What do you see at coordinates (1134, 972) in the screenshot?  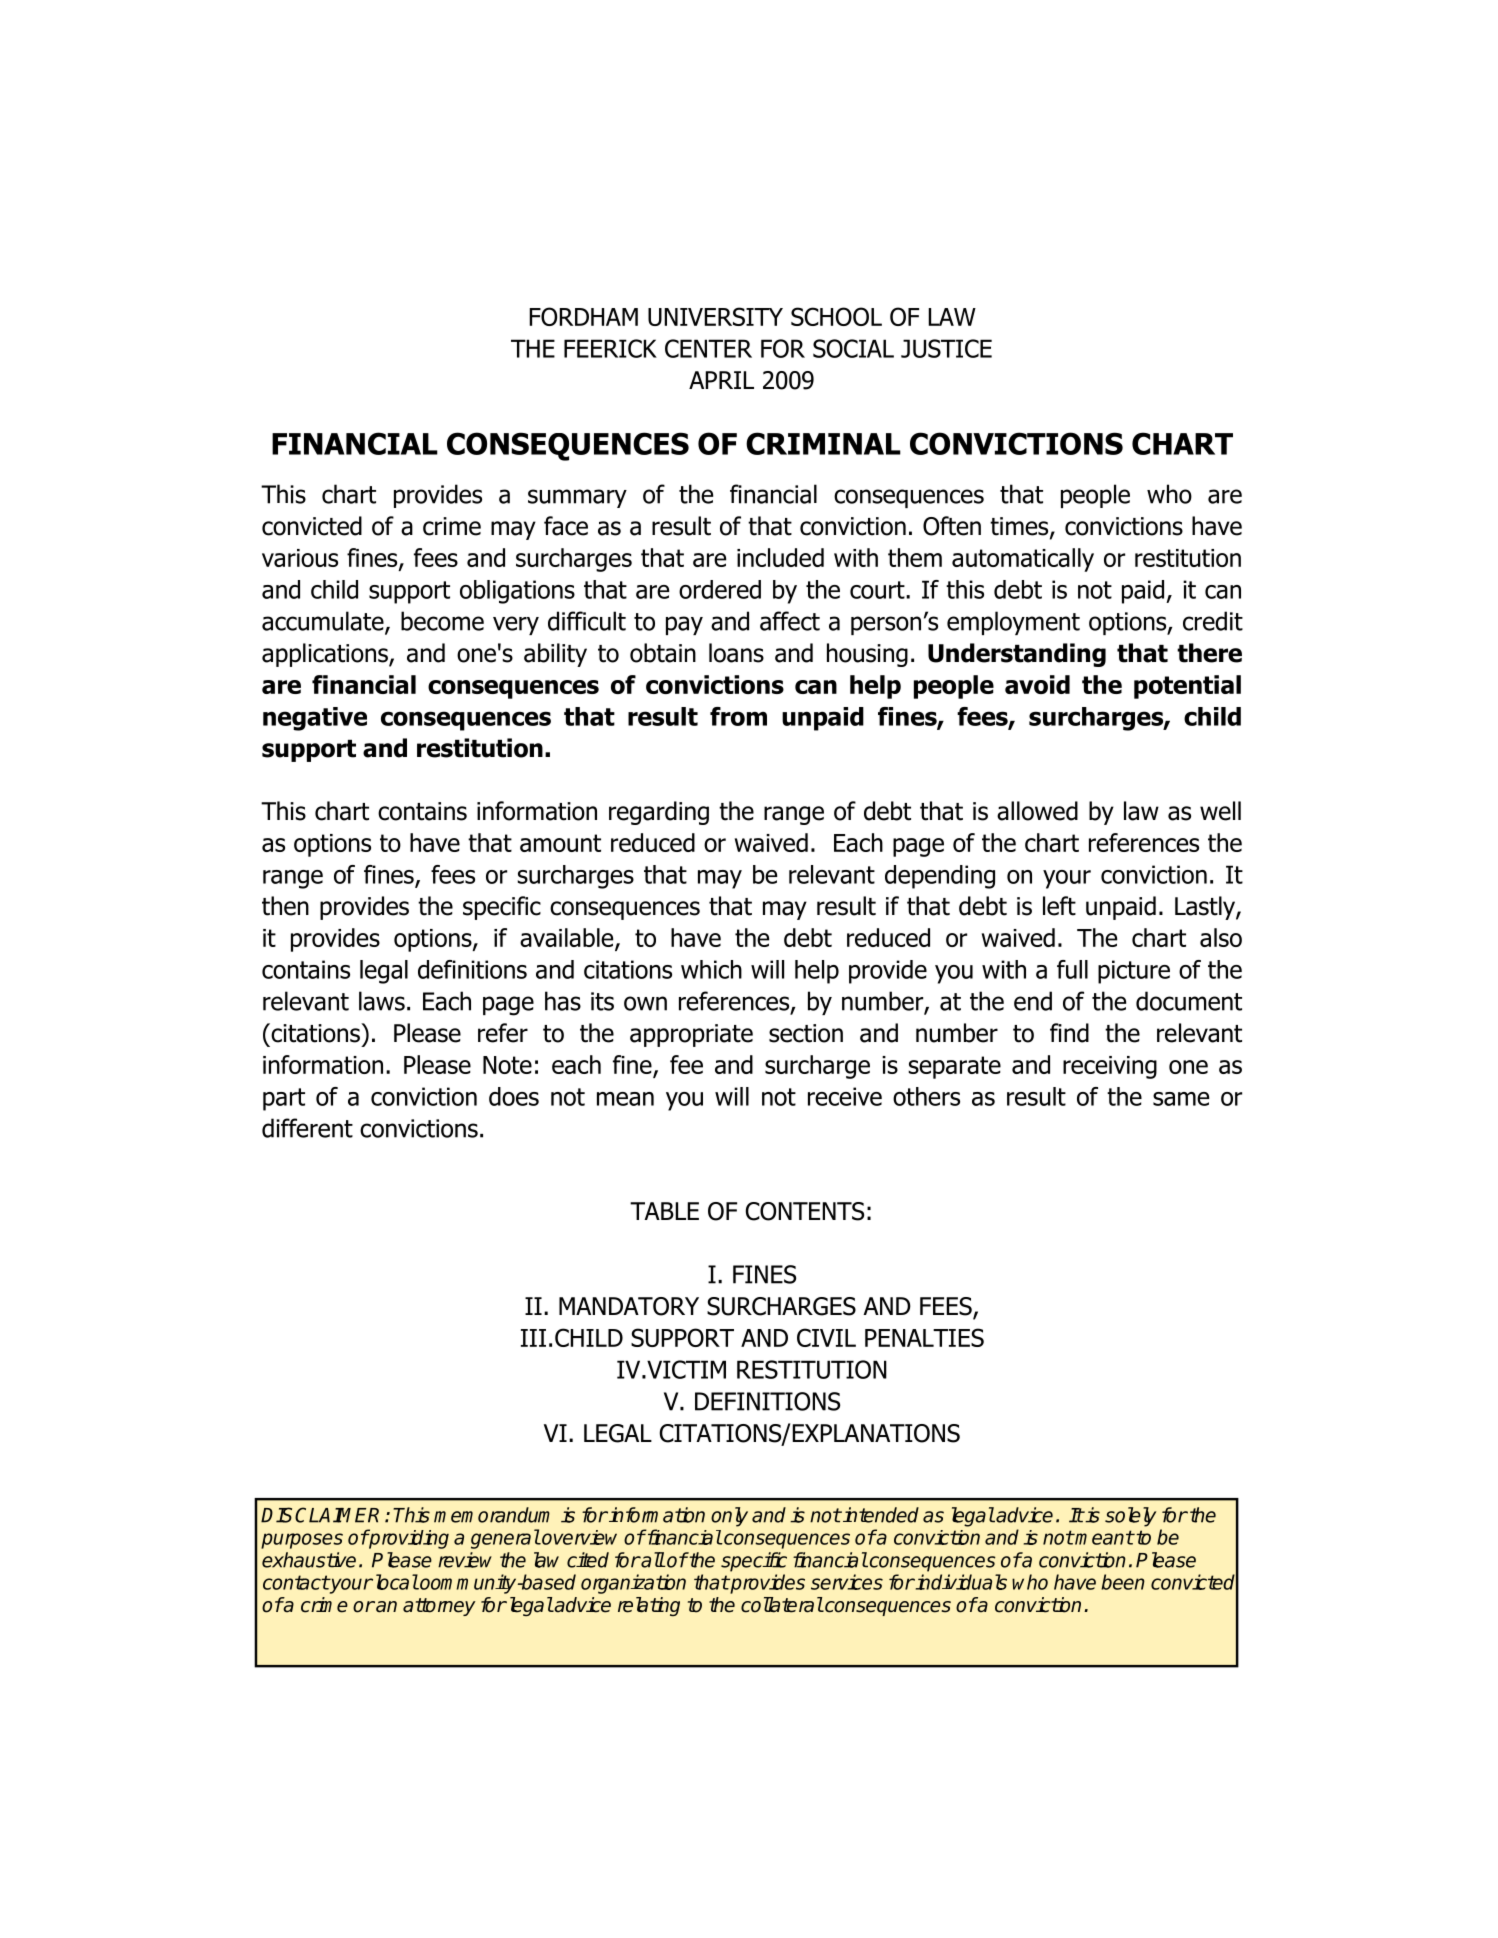 I see `picture` at bounding box center [1134, 972].
